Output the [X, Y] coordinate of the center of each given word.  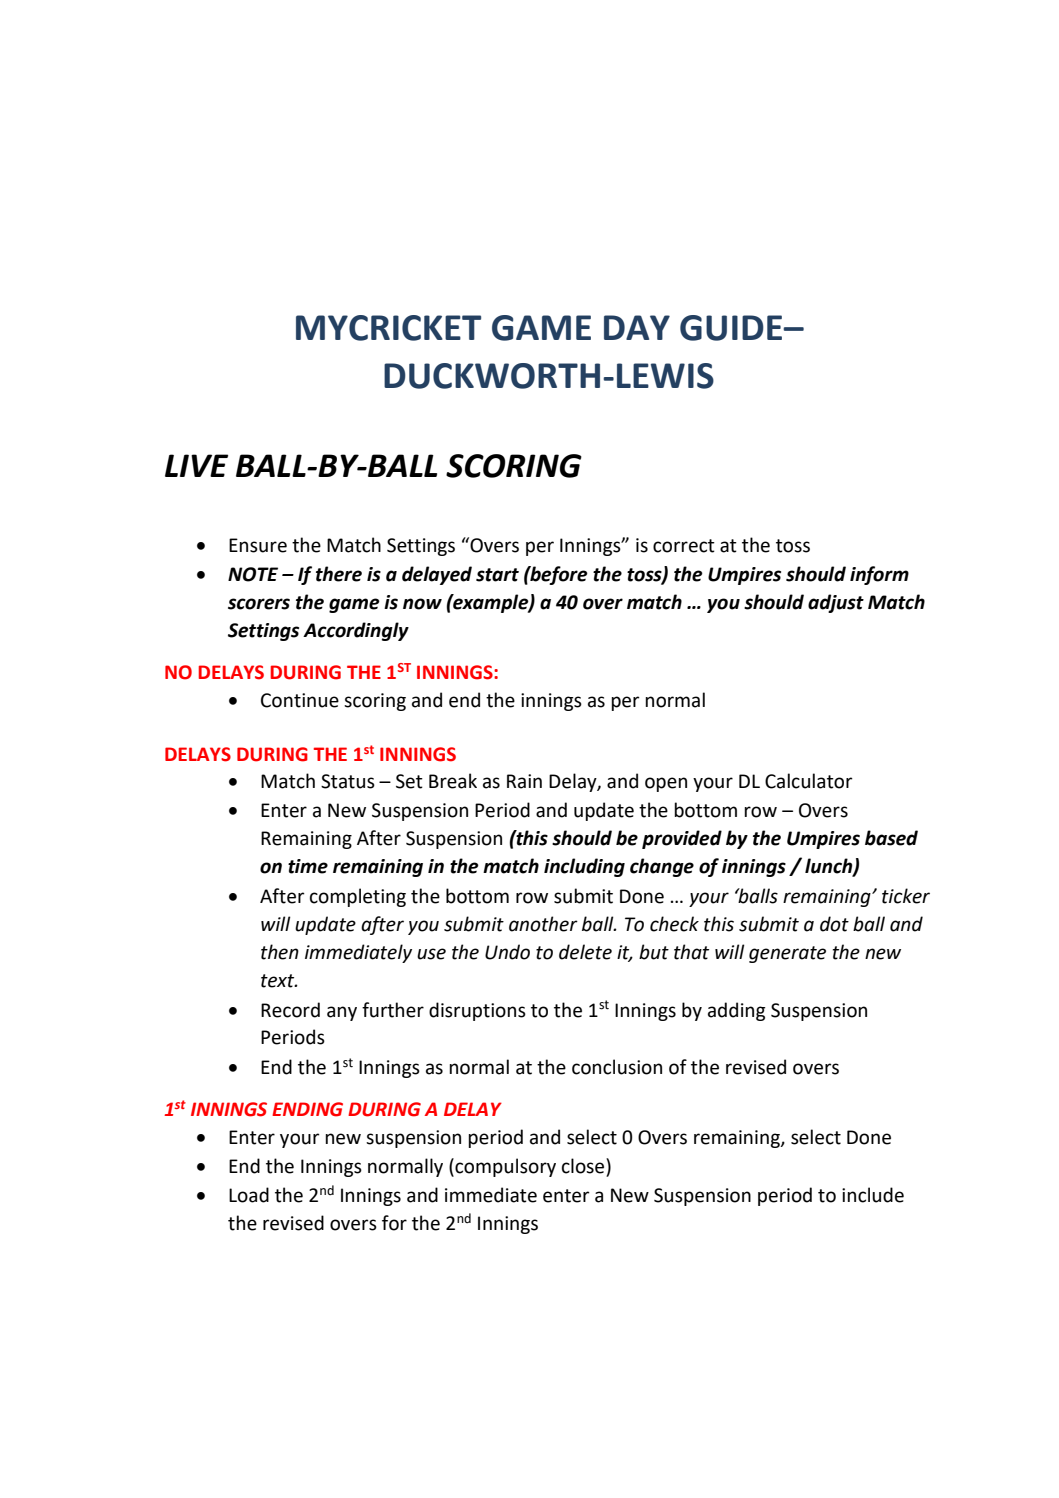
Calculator [809, 781]
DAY [637, 327]
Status [348, 781]
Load [249, 1195]
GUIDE [732, 328]
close [584, 1166]
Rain [524, 781]
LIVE [196, 465]
